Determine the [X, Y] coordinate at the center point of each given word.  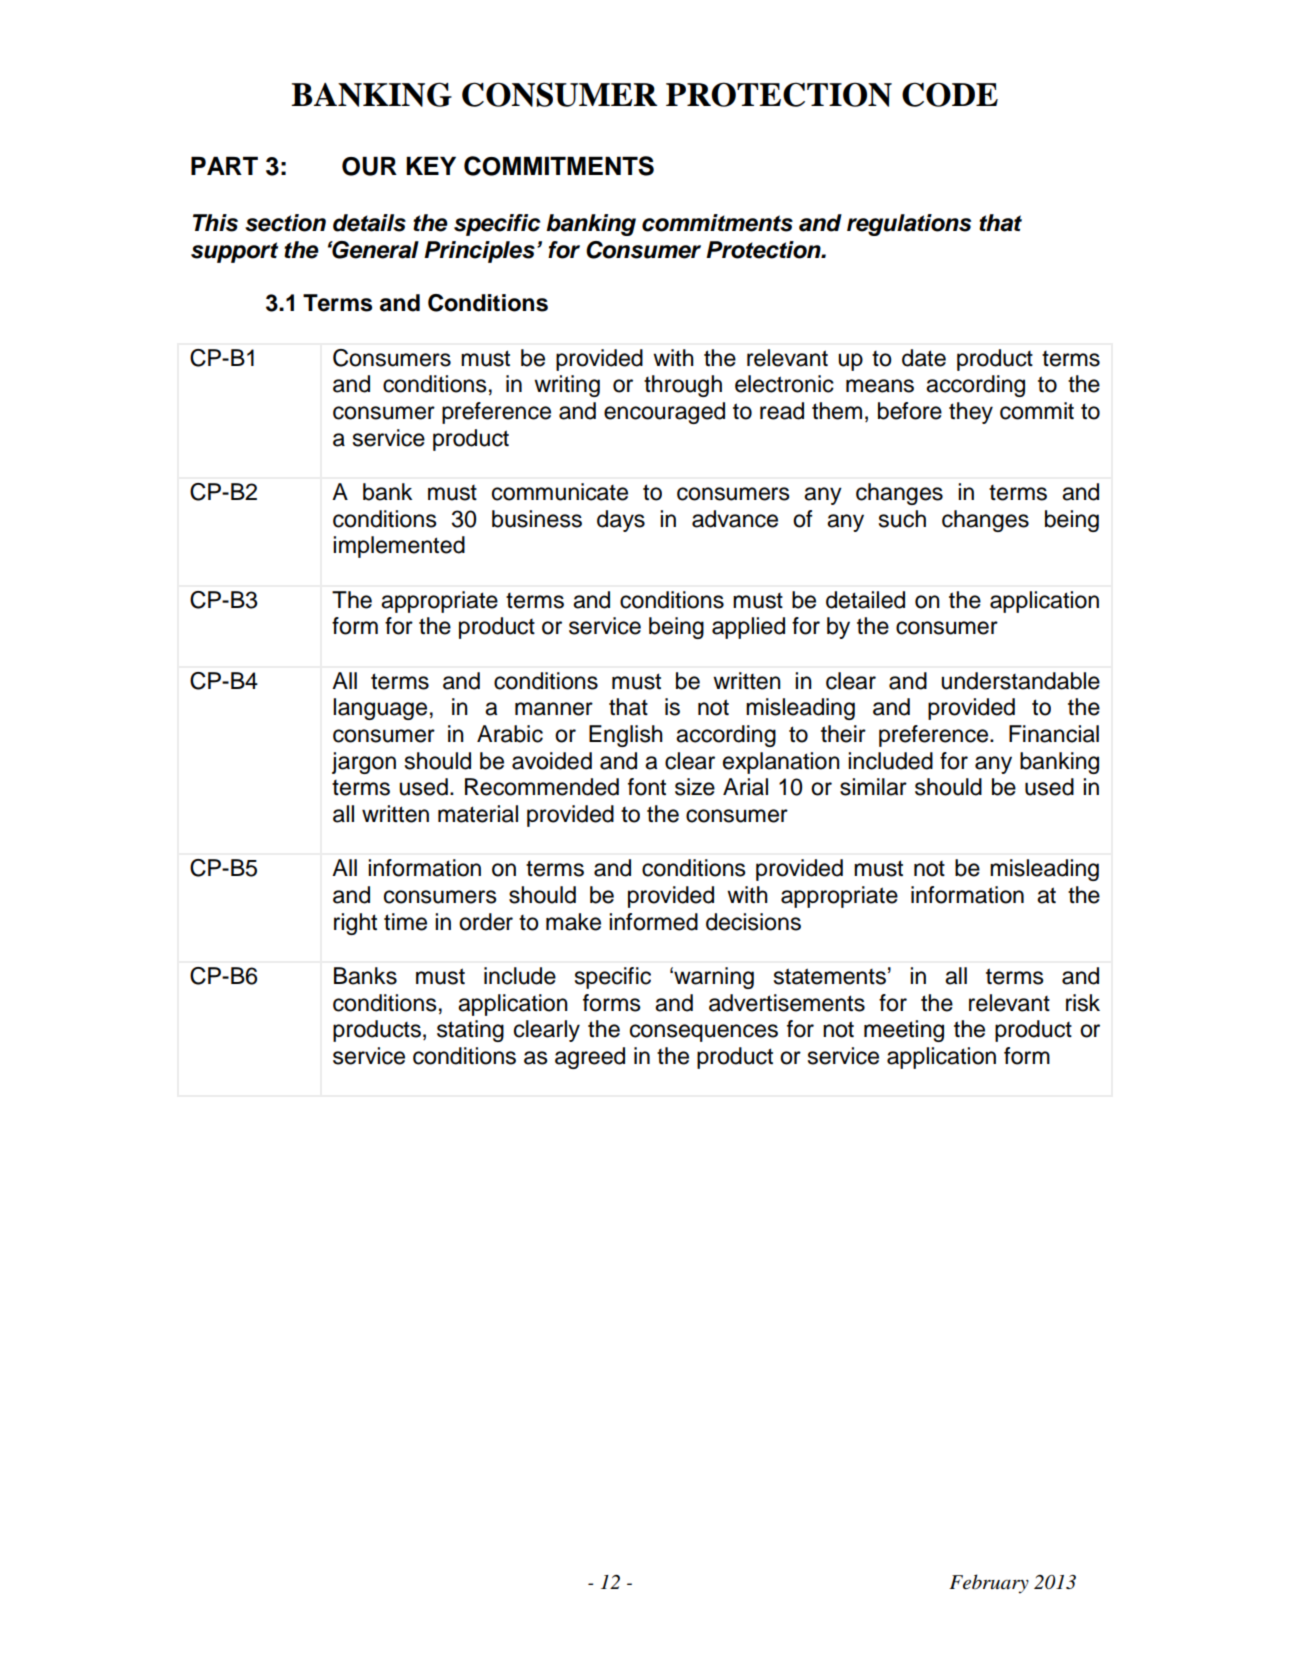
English [626, 736]
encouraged [664, 413]
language [380, 709]
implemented [399, 547]
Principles [479, 252]
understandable [1020, 681]
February [989, 1584]
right [355, 924]
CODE [950, 94]
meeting [904, 1031]
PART [224, 166]
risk [1083, 1003]
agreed [590, 1058]
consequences [704, 1033]
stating [470, 1031]
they [971, 413]
